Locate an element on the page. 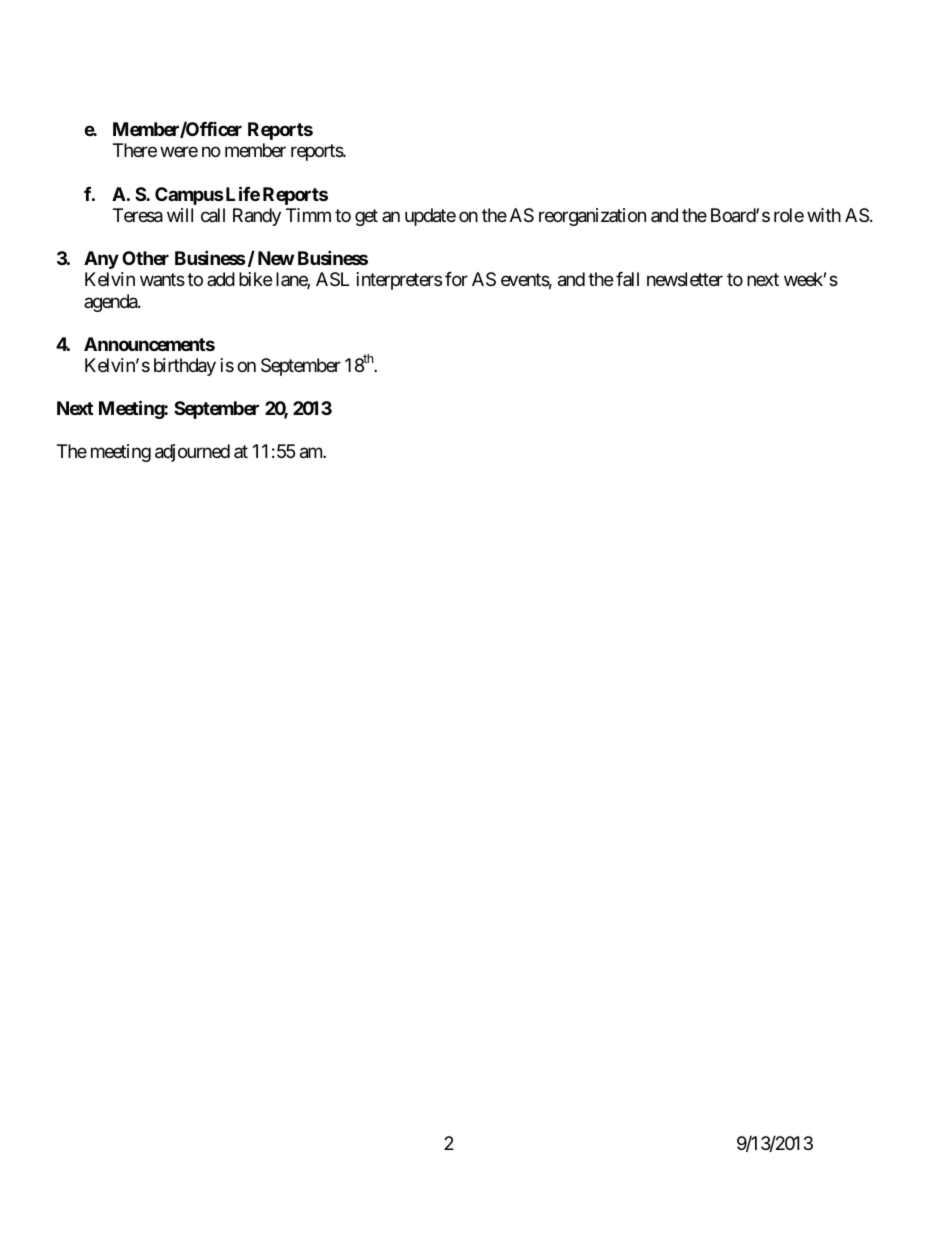 The height and width of the document is (1233, 952). birthday is located at coordinates (185, 367).
